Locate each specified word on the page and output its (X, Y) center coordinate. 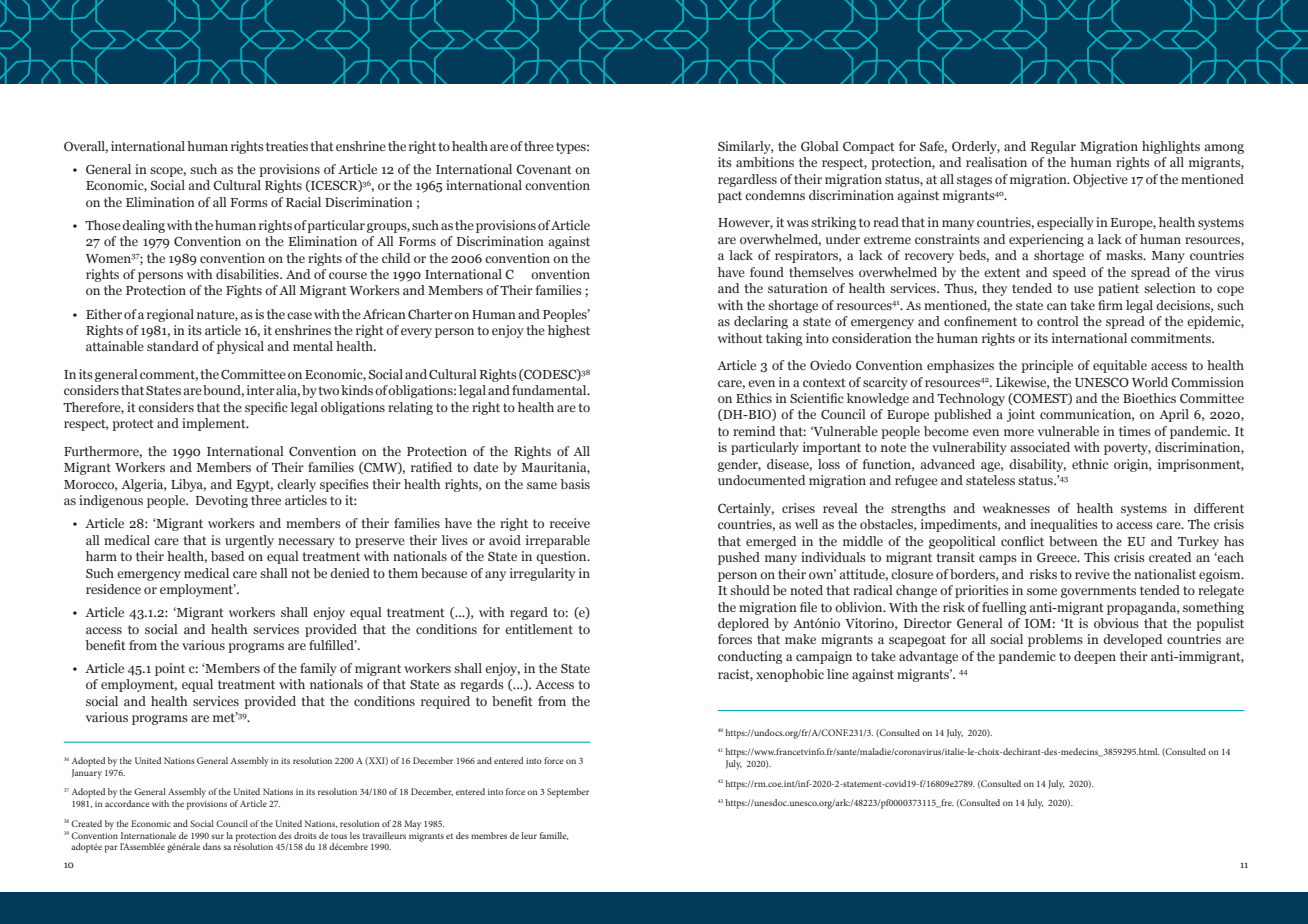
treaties (287, 146)
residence (113, 589)
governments (1098, 592)
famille (554, 836)
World (1150, 382)
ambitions (765, 162)
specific (266, 408)
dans (212, 846)
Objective (1100, 180)
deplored (743, 624)
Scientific (817, 398)
